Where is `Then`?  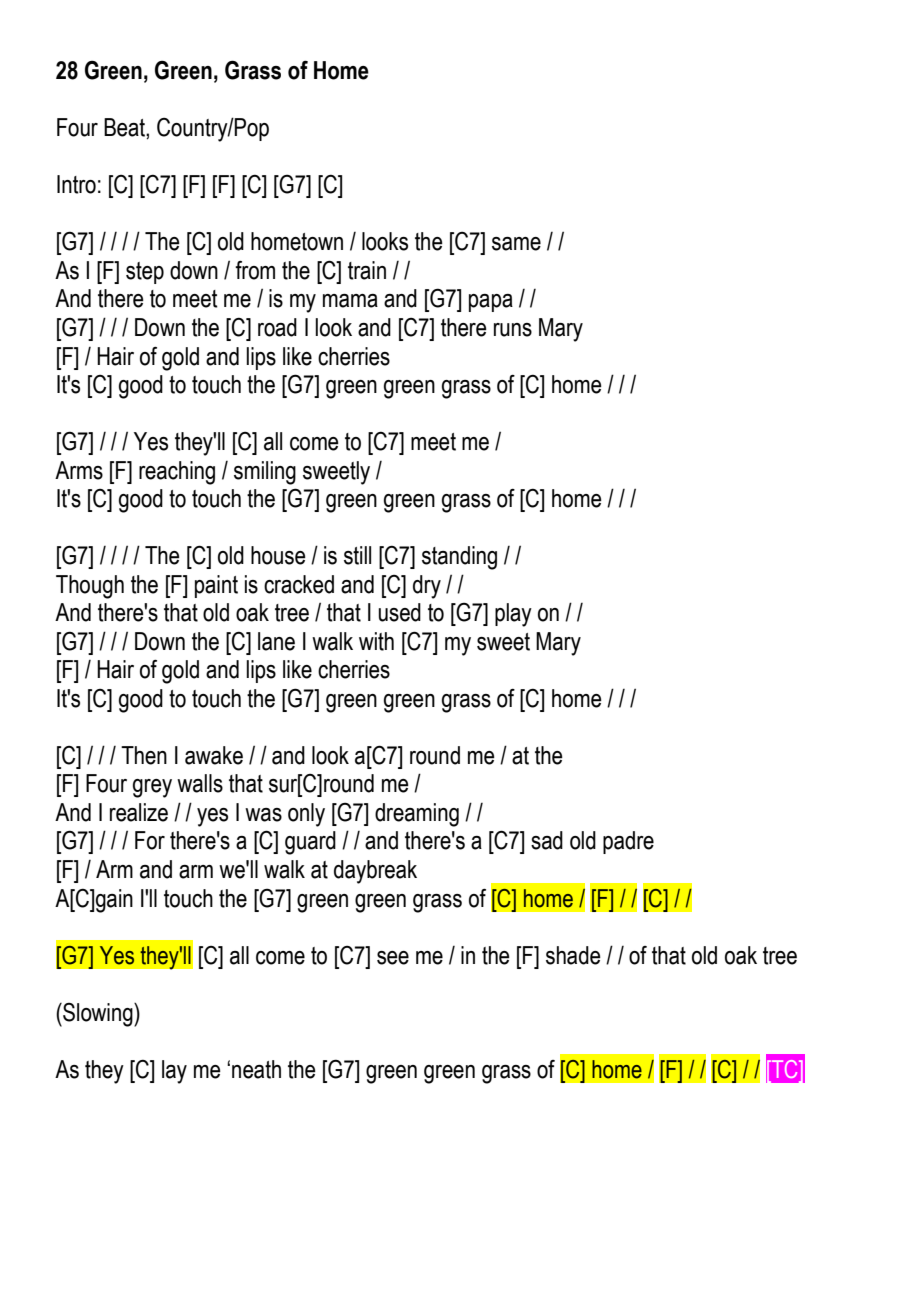
Then is located at coordinates (144, 755).
